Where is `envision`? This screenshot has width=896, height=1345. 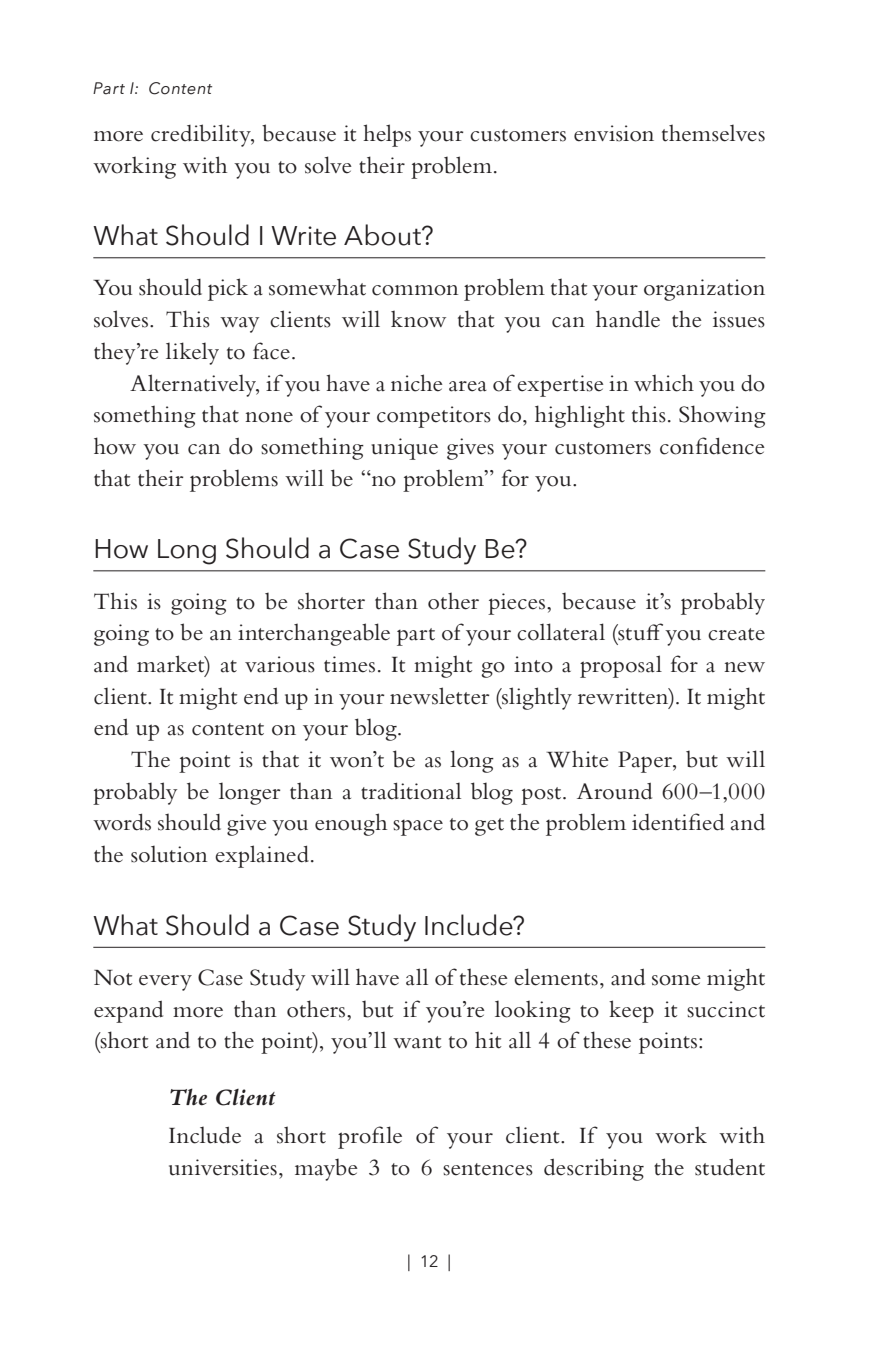
envision is located at coordinates (614, 133).
